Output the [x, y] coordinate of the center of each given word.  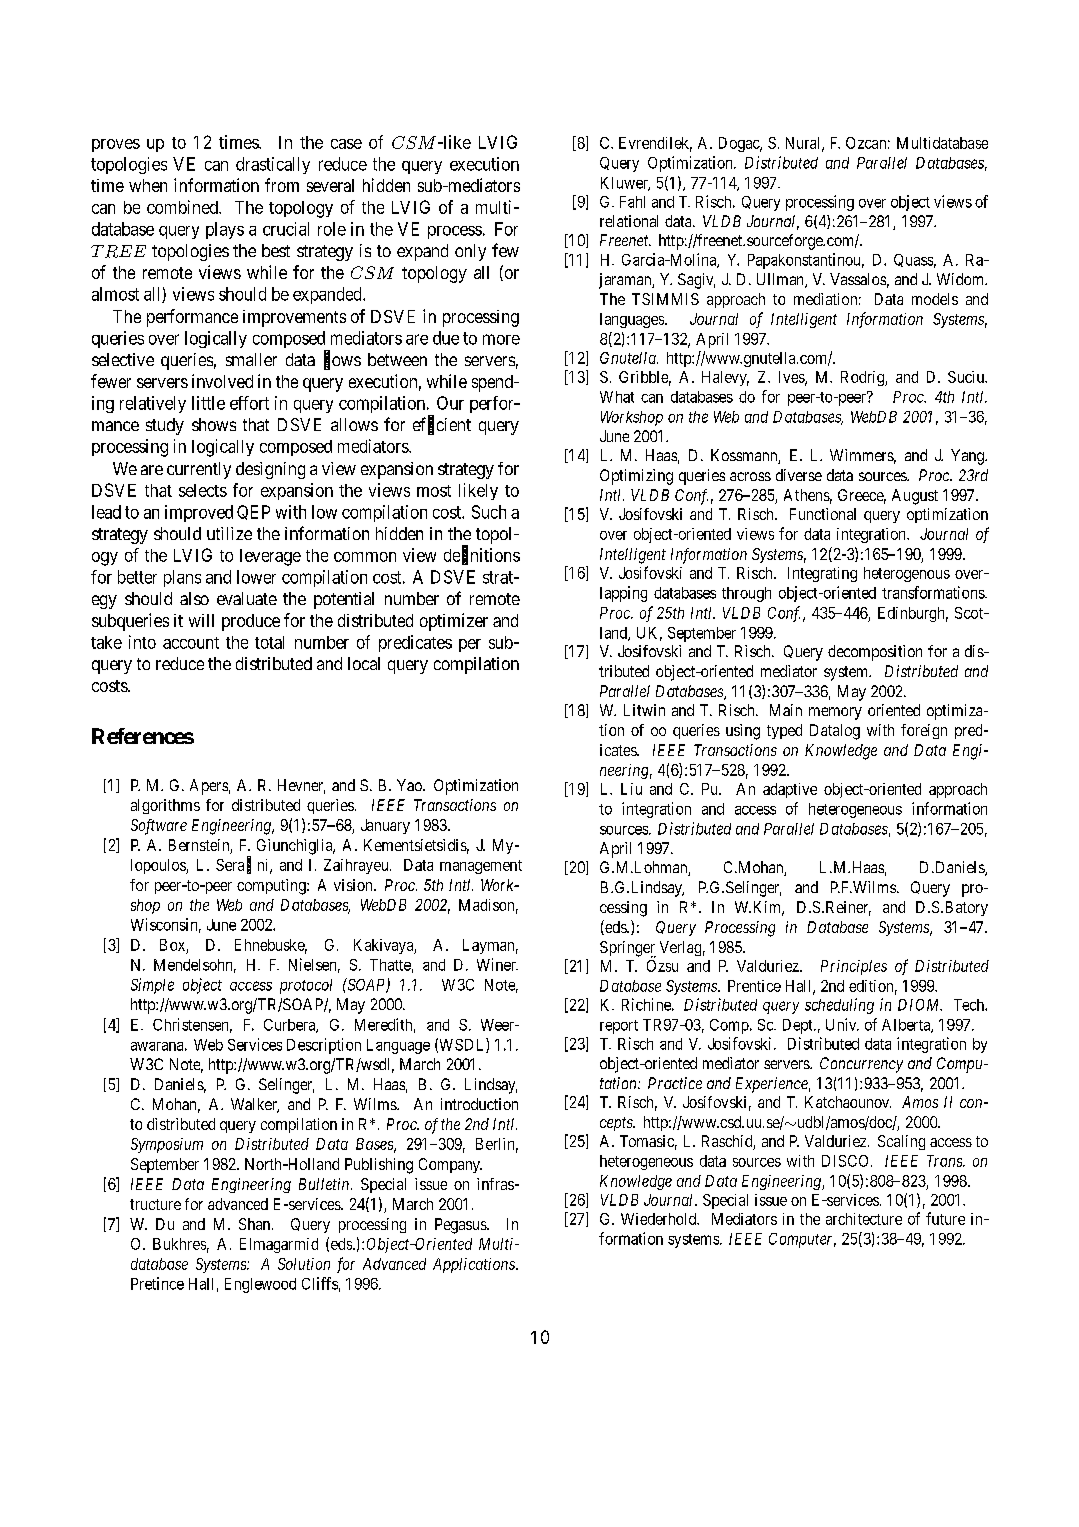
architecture [864, 1219]
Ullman [781, 280]
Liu [631, 789]
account [191, 643]
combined [183, 207]
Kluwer [625, 184]
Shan [256, 1224]
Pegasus [461, 1226]
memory [835, 713]
